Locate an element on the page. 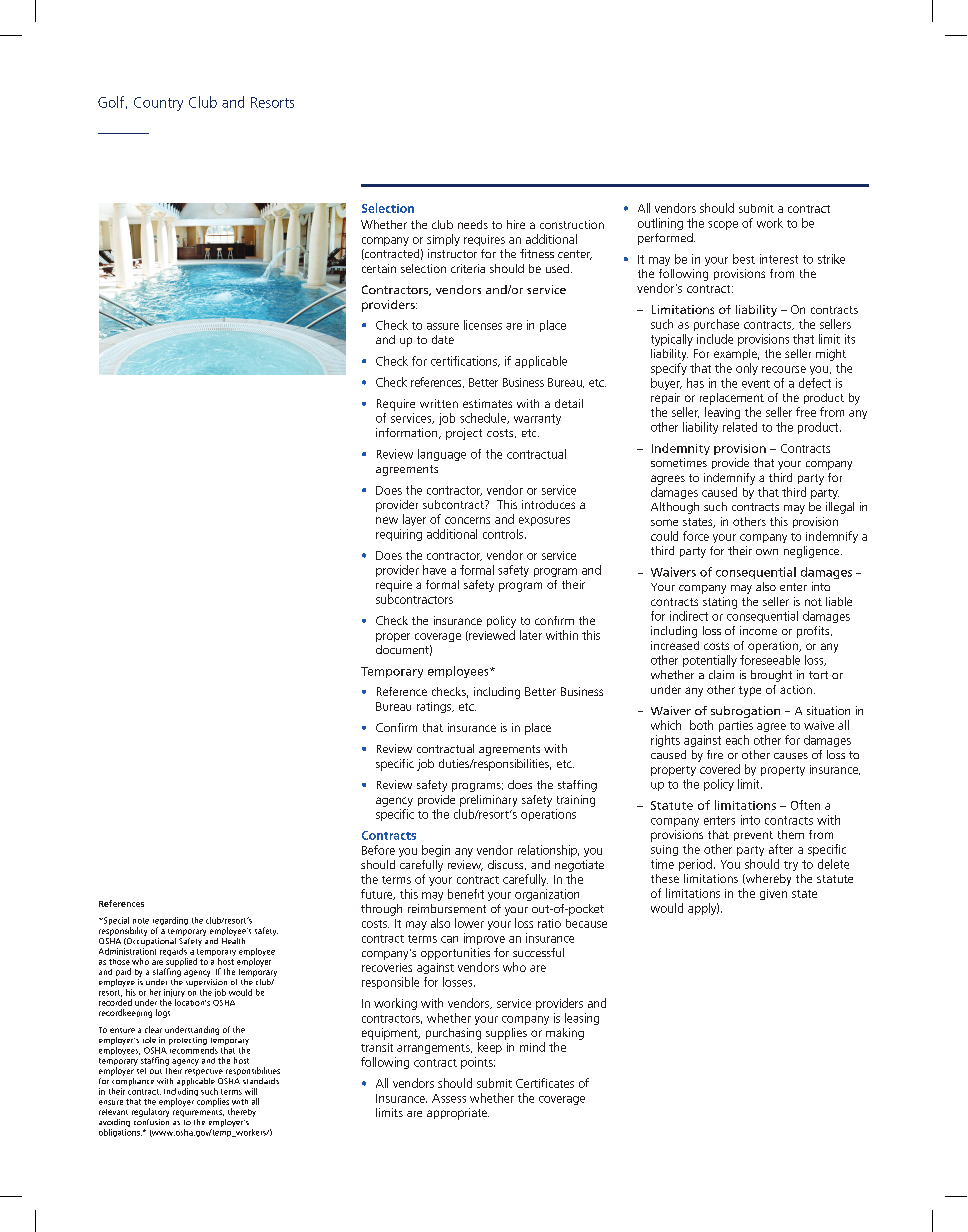  information is located at coordinates (408, 433).
